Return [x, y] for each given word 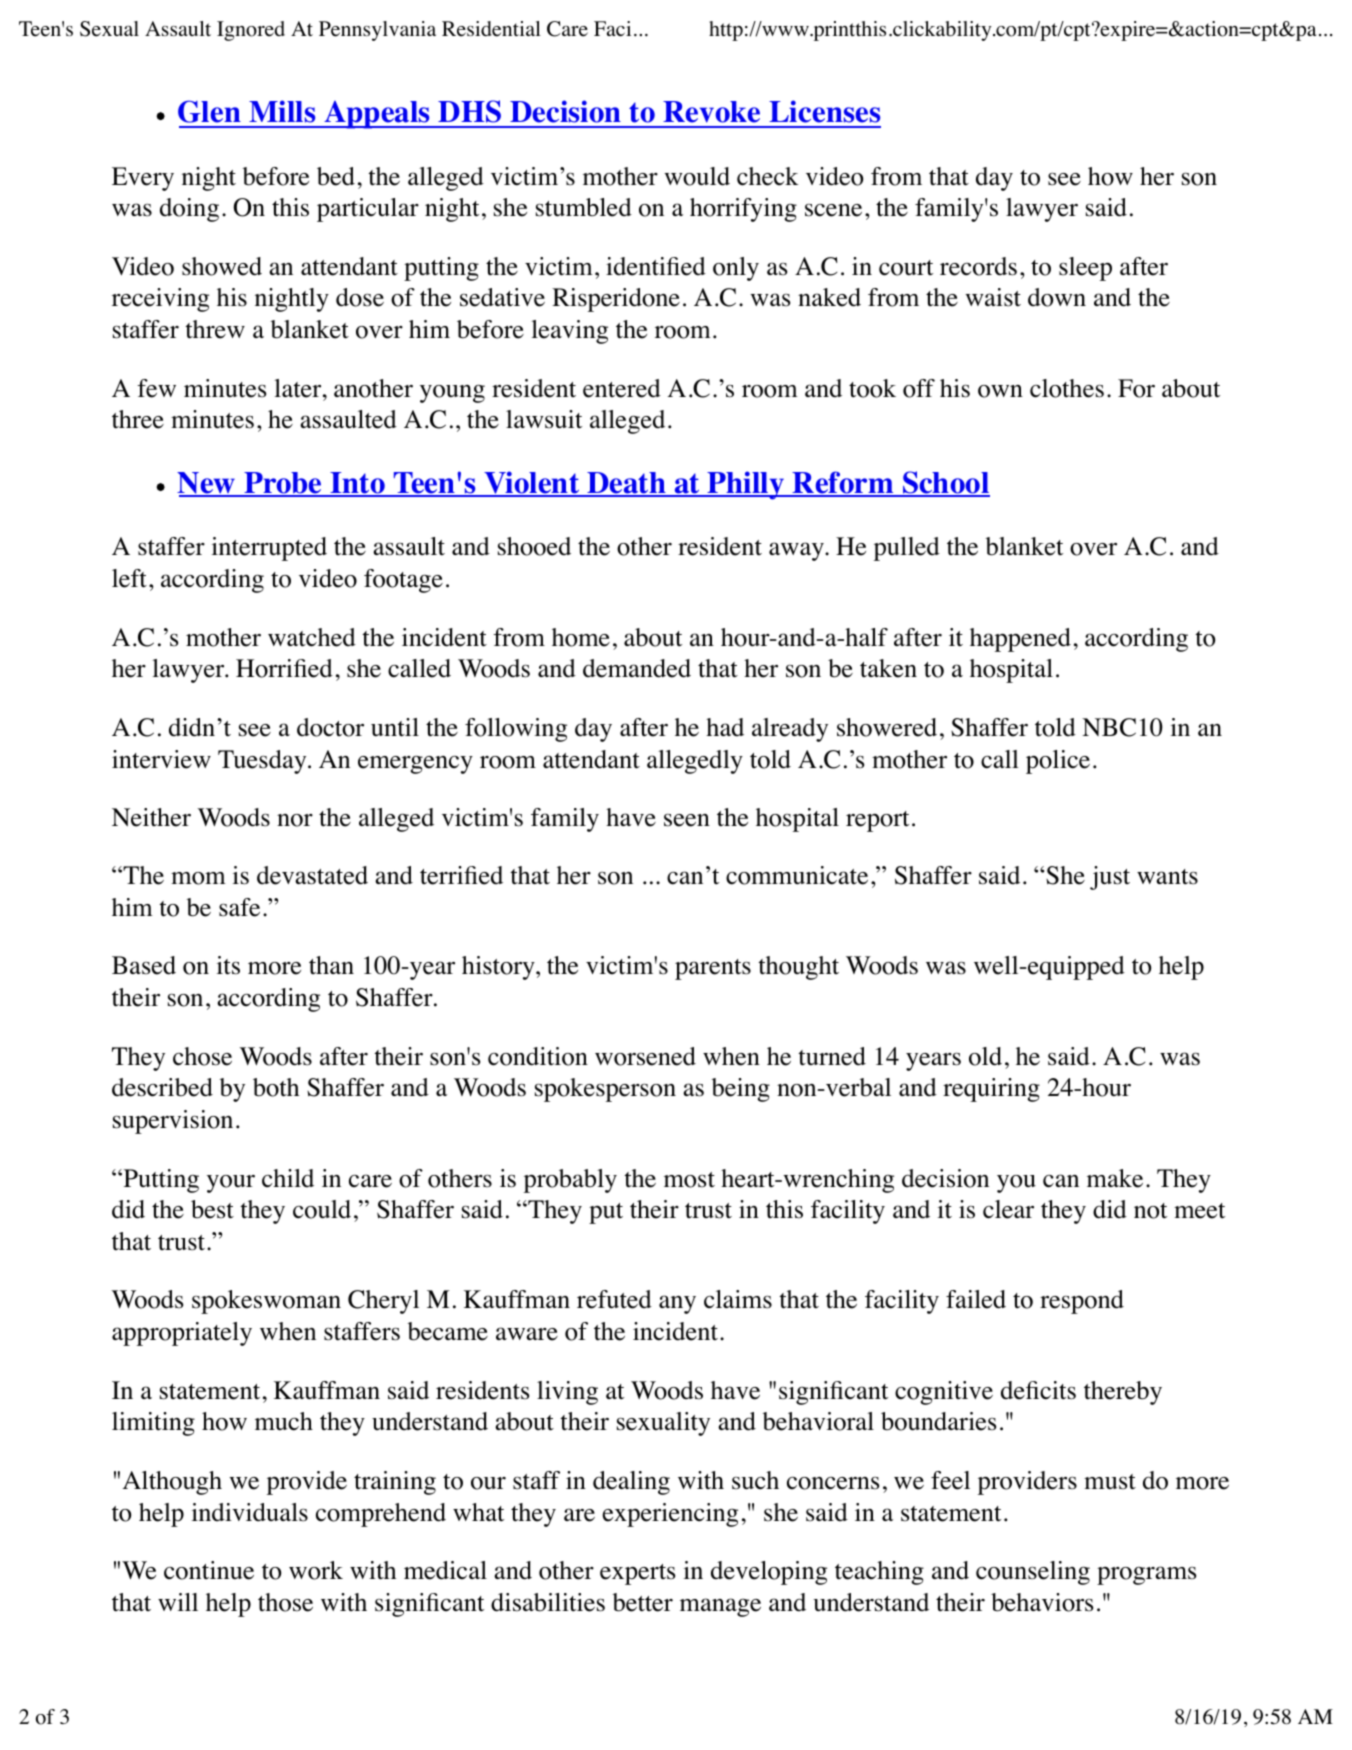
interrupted [269, 549]
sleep [1085, 269]
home [581, 637]
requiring [991, 1090]
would [697, 176]
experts [637, 1574]
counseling [1033, 1573]
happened [1020, 640]
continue [209, 1570]
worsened [645, 1056]
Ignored [251, 31]
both [276, 1087]
